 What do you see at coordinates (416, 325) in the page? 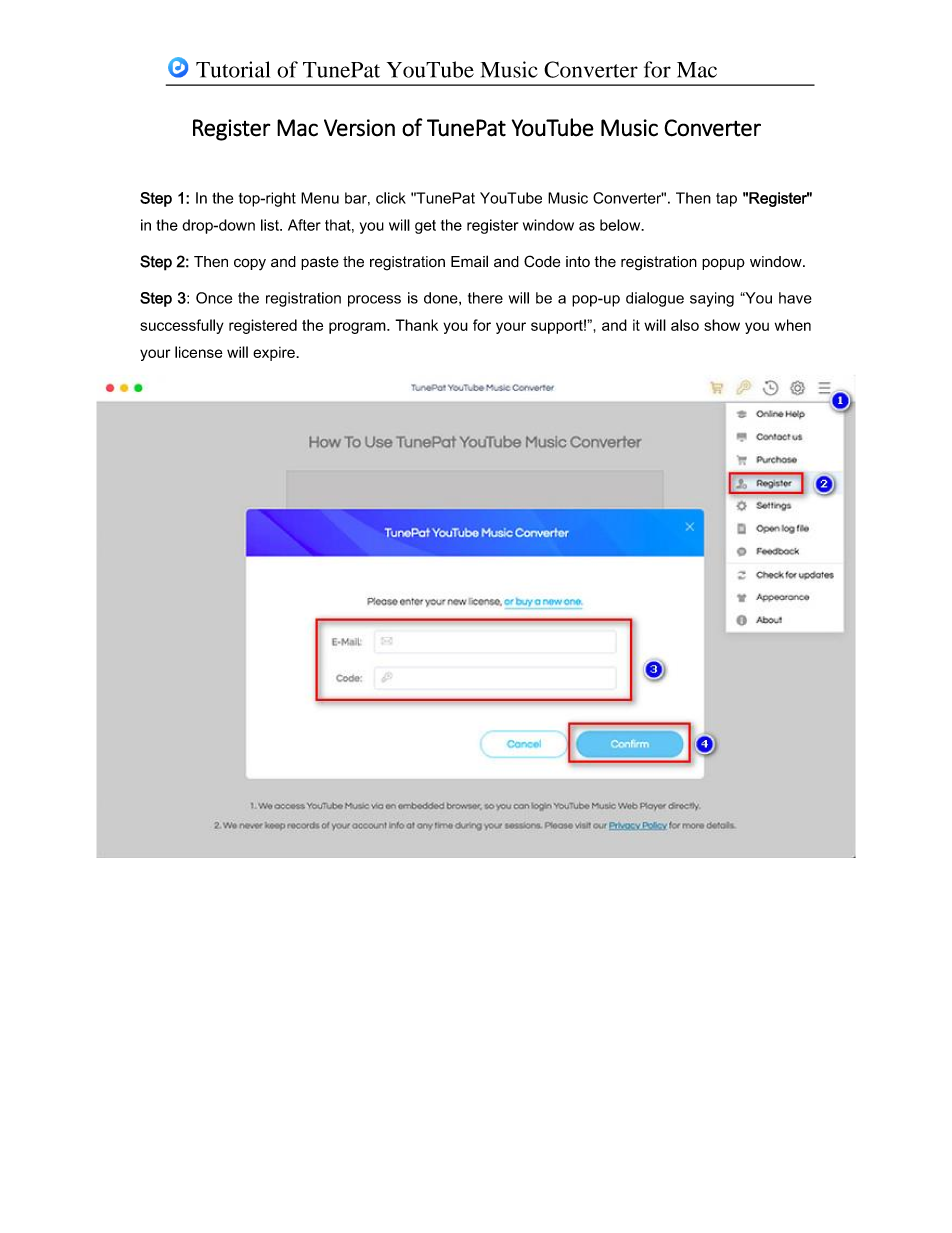
I see `Thank` at bounding box center [416, 325].
